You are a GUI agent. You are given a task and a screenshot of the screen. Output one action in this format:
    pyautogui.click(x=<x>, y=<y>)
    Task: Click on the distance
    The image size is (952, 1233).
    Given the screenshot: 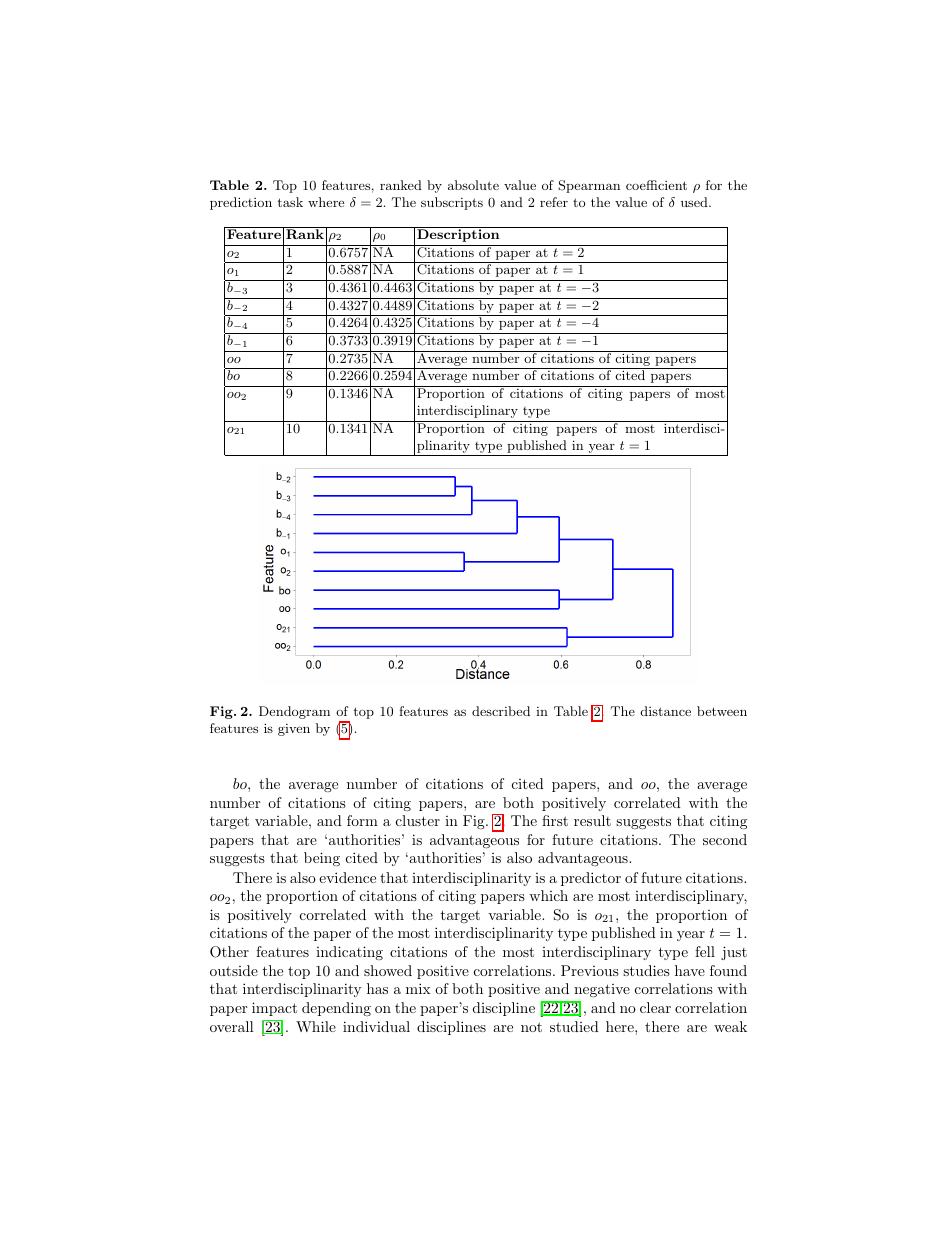 What is the action you would take?
    pyautogui.click(x=666, y=711)
